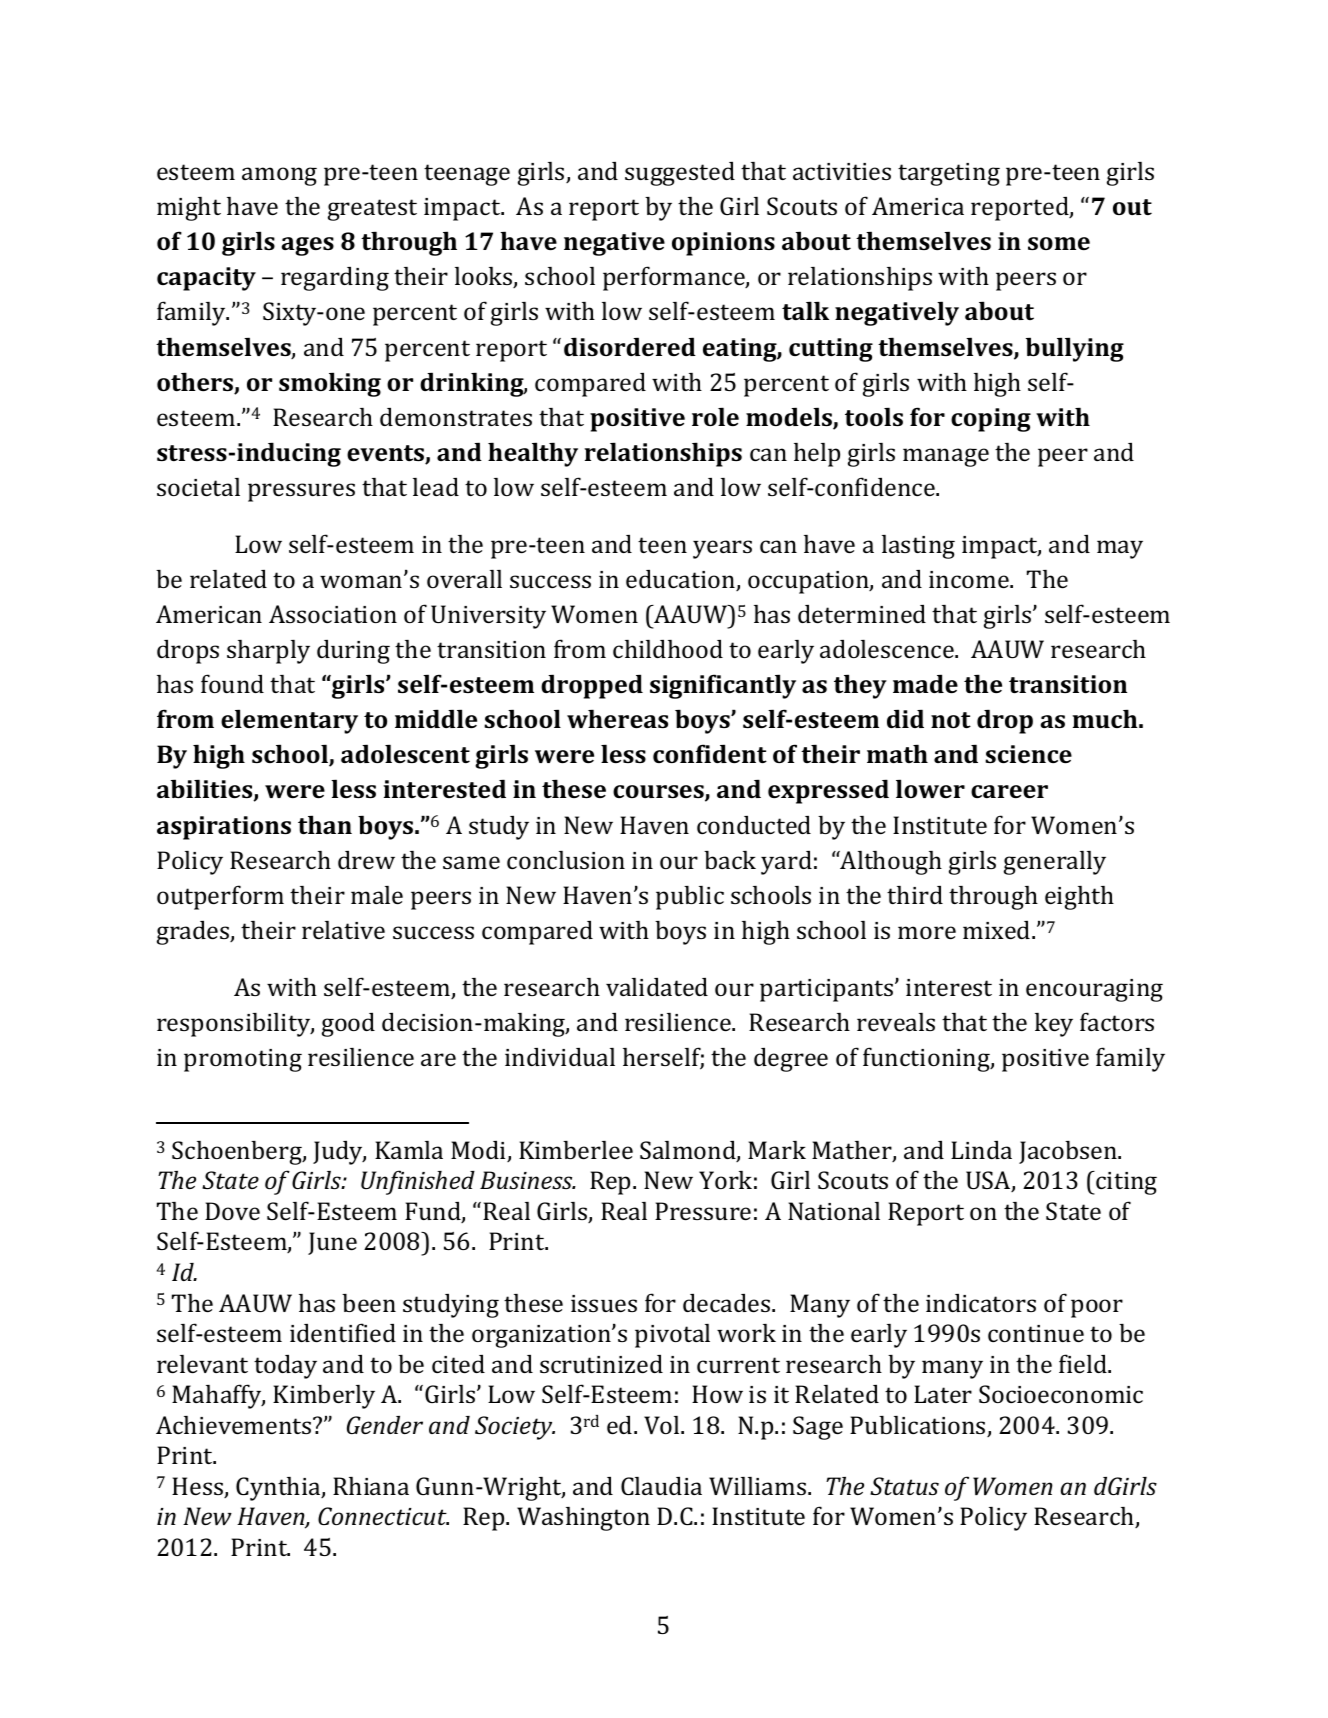 Image resolution: width=1328 pixels, height=1718 pixels. I want to click on ages, so click(308, 246).
